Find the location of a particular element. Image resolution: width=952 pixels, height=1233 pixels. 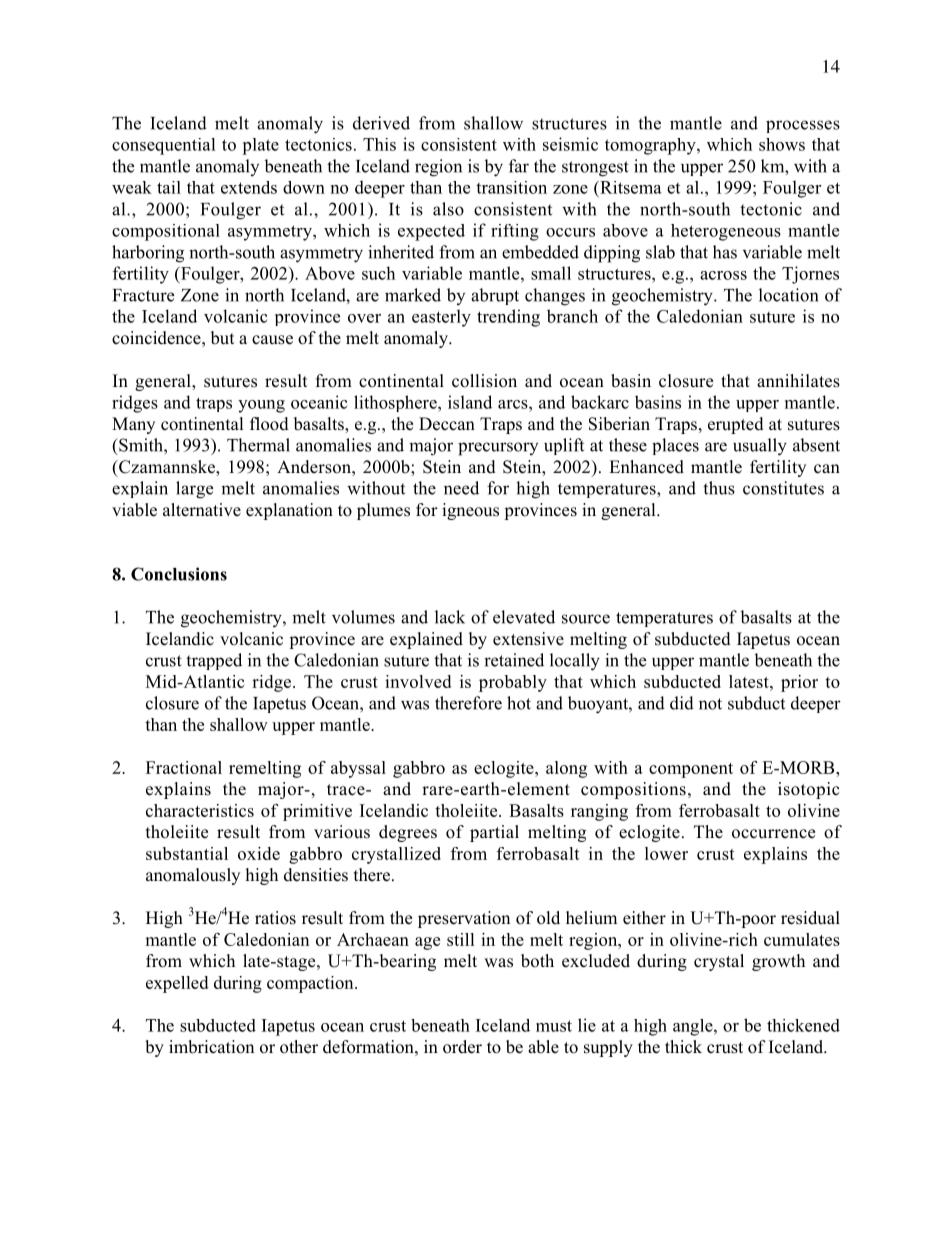

far is located at coordinates (519, 166).
